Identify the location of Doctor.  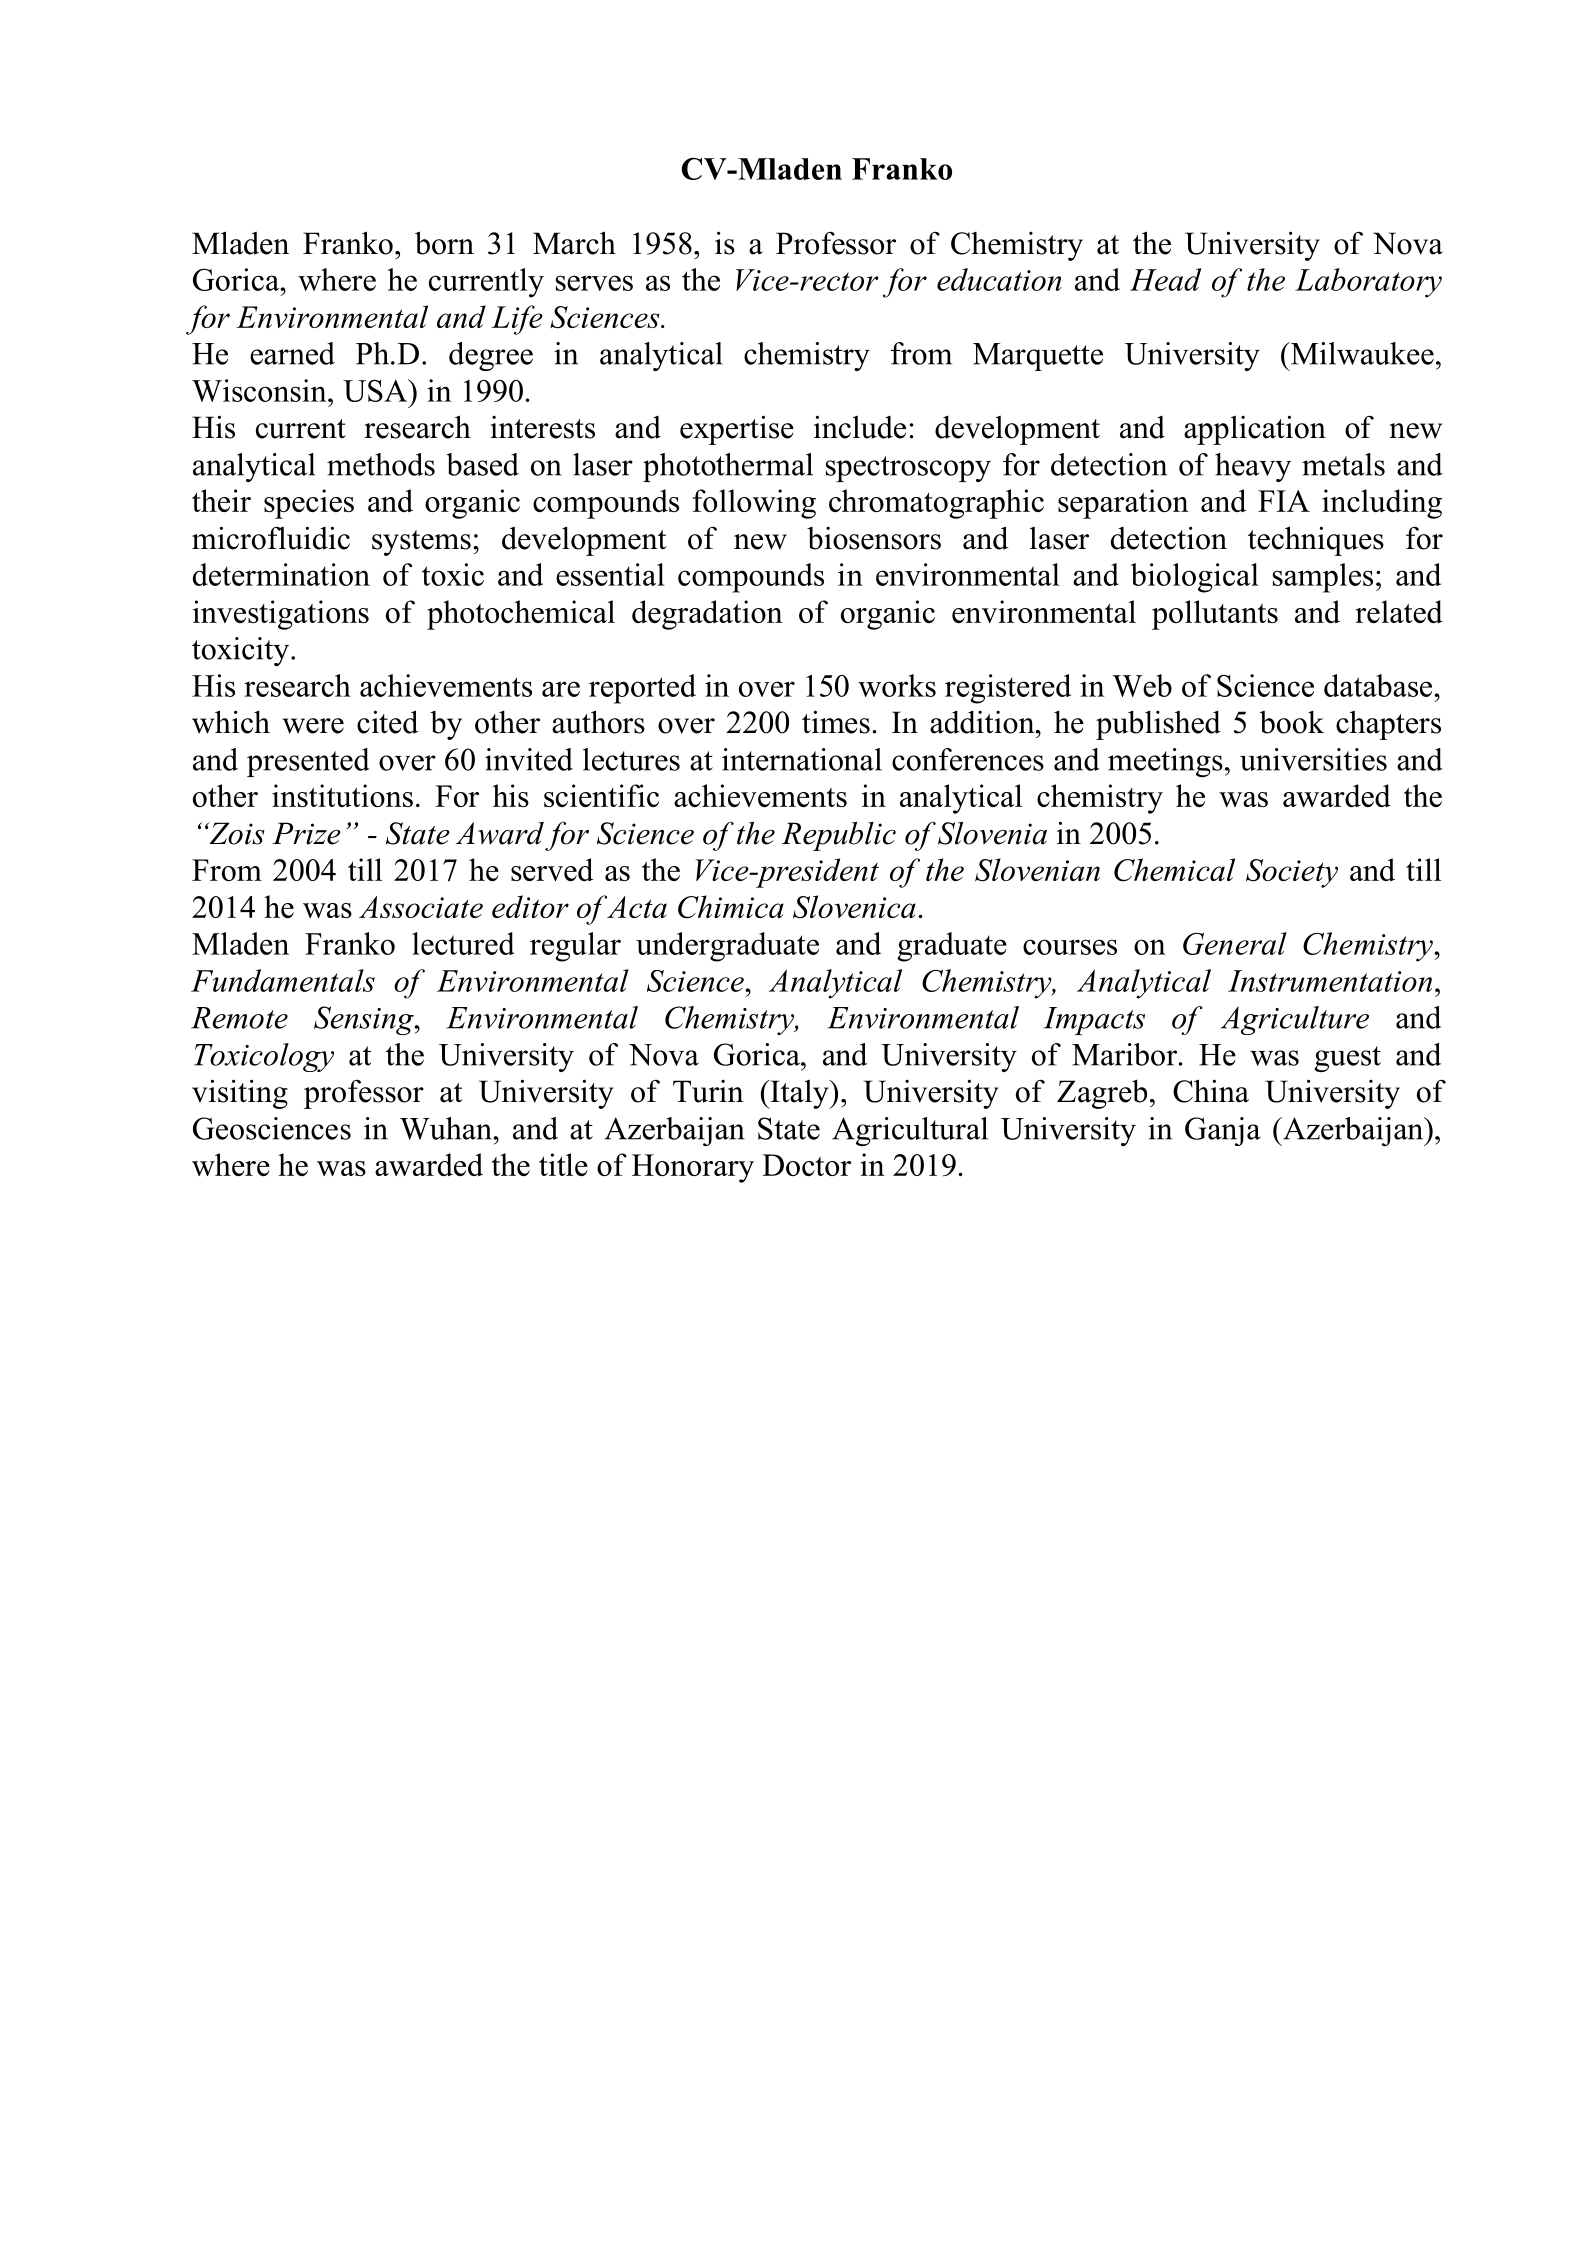
(806, 1165).
